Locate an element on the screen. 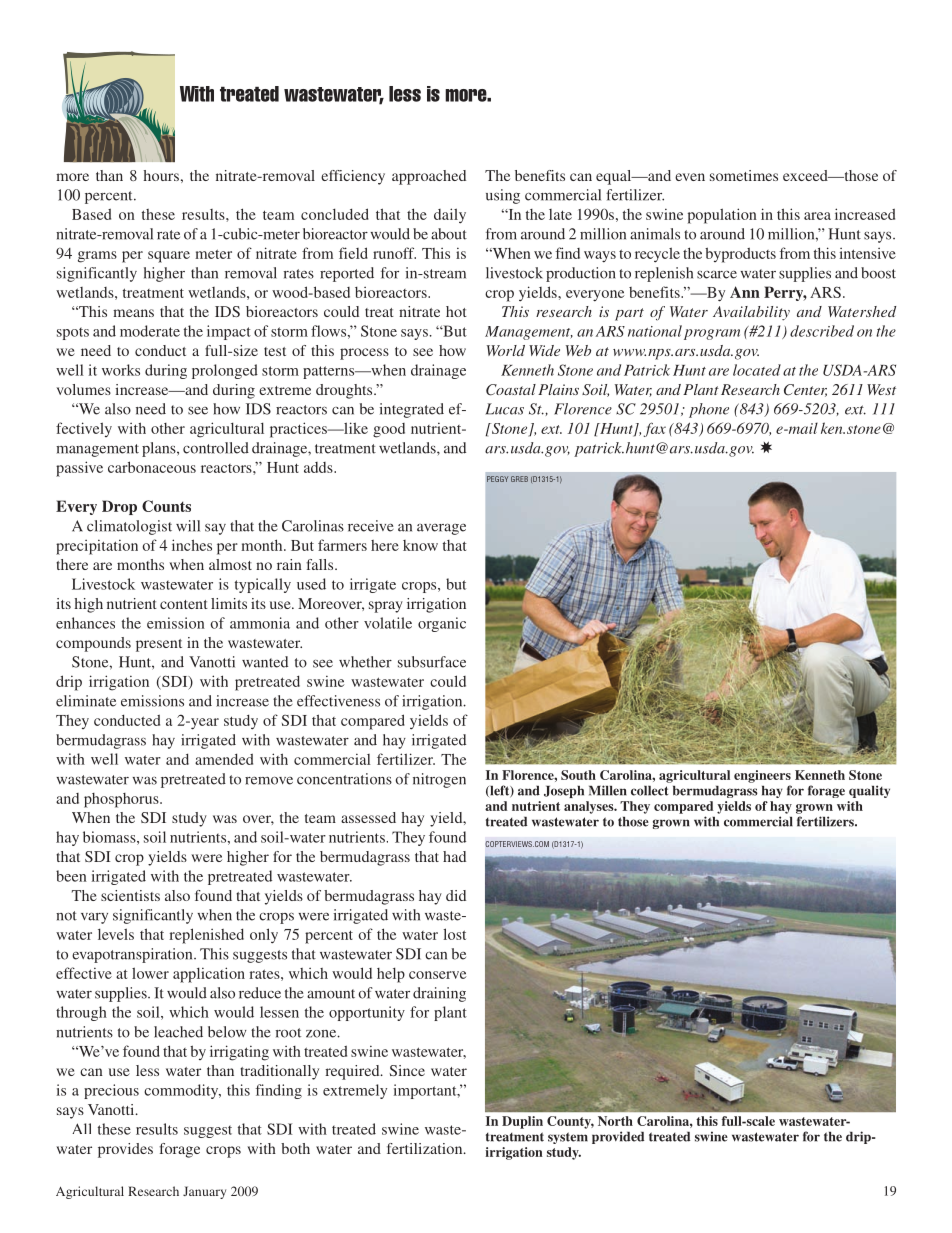 This screenshot has height=1233, width=952. present is located at coordinates (159, 645).
